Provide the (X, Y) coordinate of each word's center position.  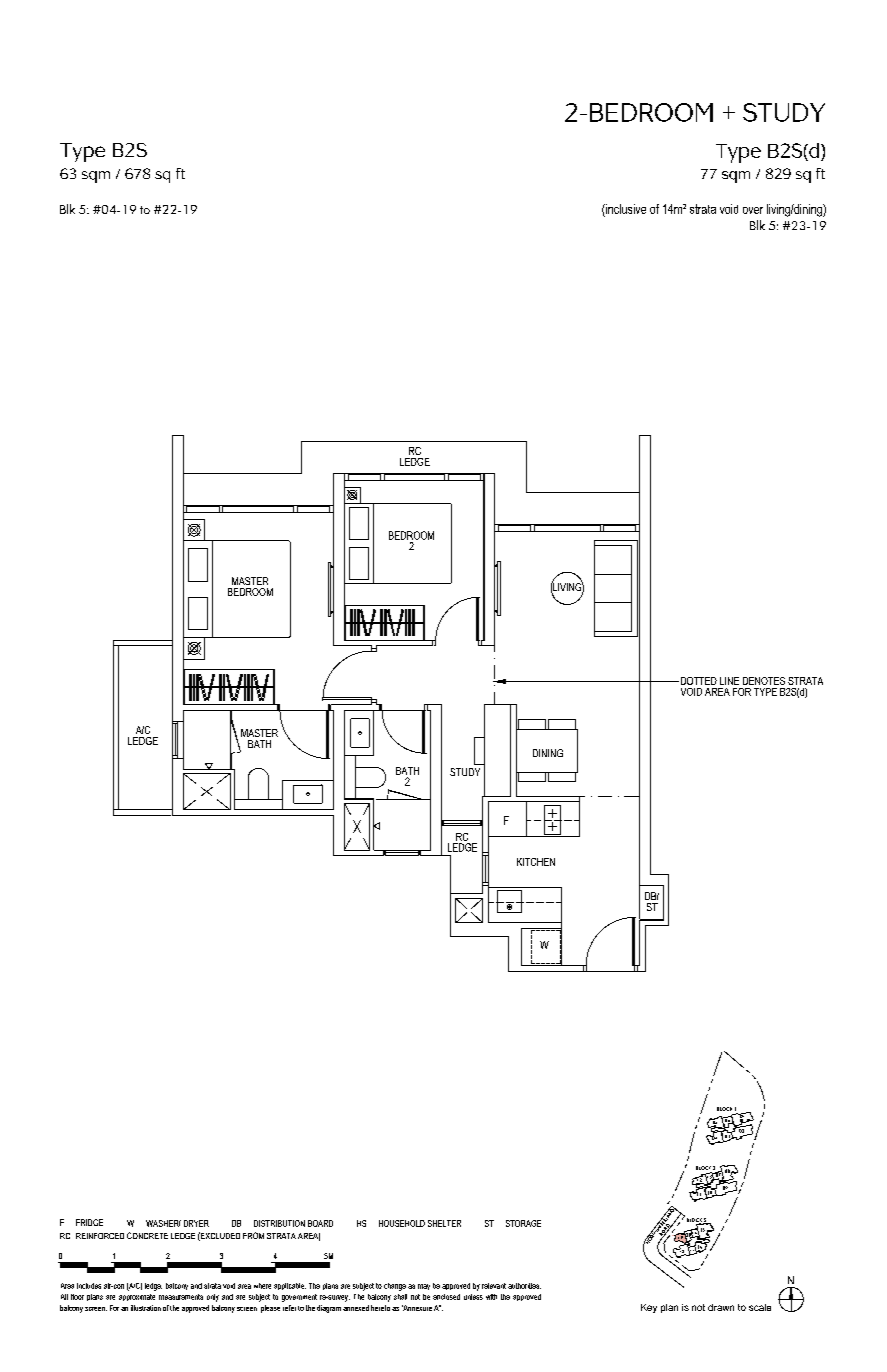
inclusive (625, 209)
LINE (729, 681)
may (424, 1287)
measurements (181, 1297)
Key (649, 1308)
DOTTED (697, 681)
